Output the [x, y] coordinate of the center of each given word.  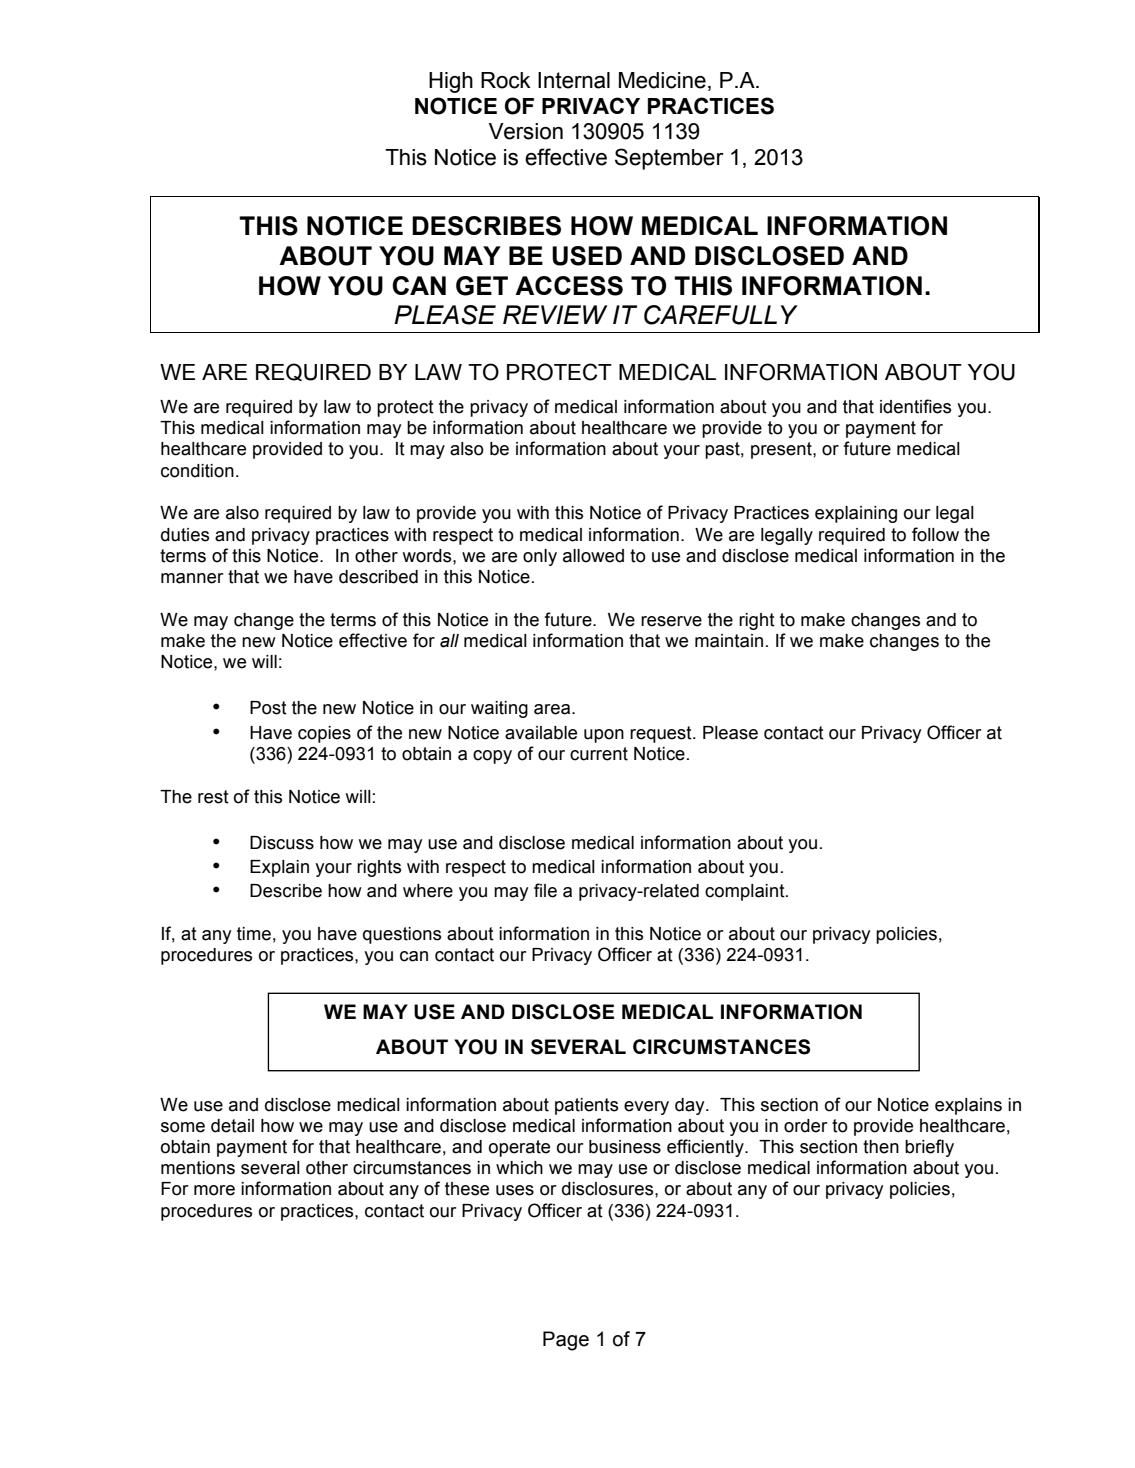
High [451, 82]
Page [566, 1341]
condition [197, 471]
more [214, 1190]
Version [526, 131]
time [254, 934]
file [545, 890]
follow [935, 534]
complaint [746, 892]
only [540, 557]
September [669, 159]
